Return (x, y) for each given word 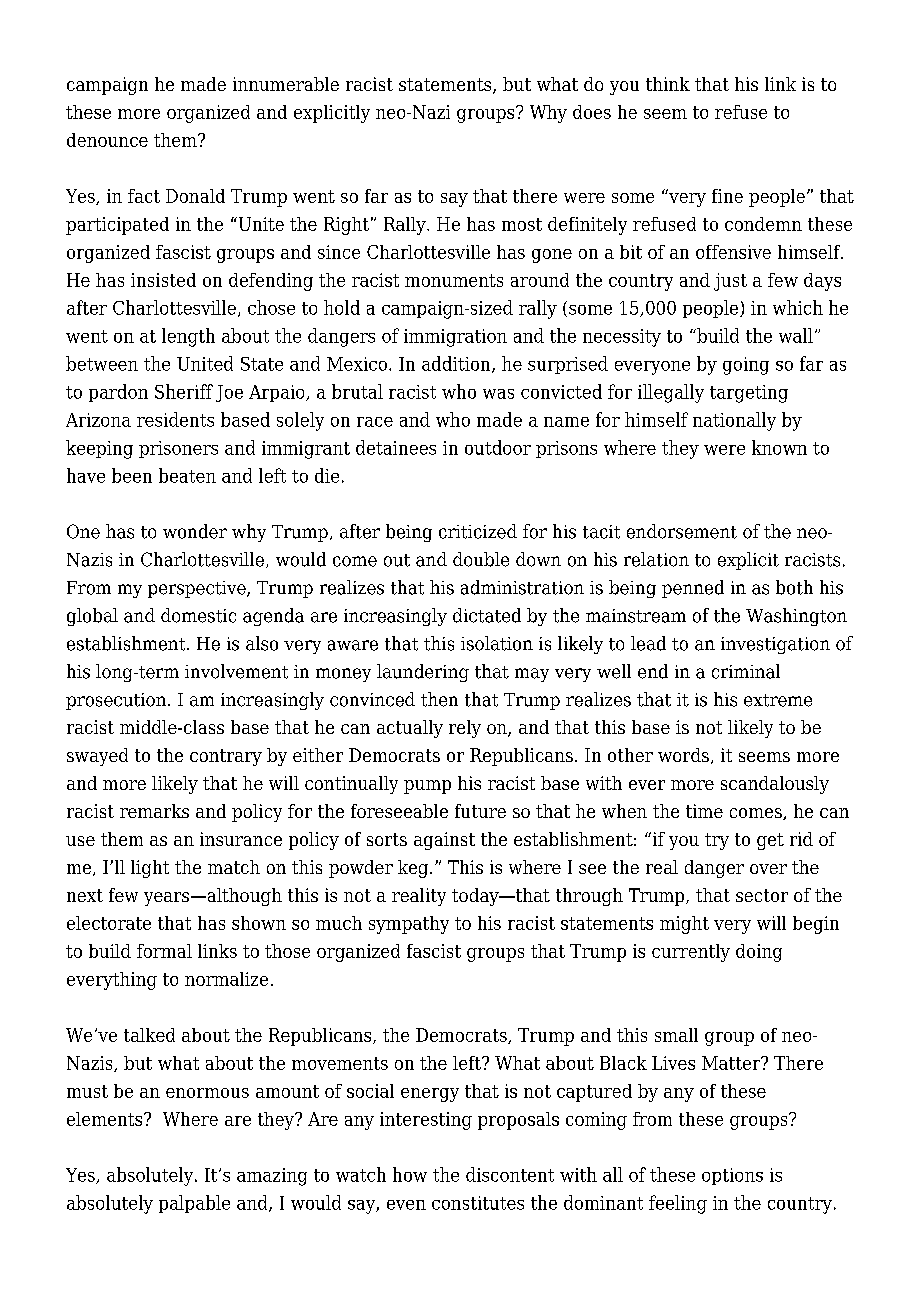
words (683, 755)
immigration (455, 338)
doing (759, 953)
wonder (195, 531)
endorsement (682, 531)
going (746, 366)
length (188, 337)
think (668, 84)
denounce (107, 140)
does (592, 112)
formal (164, 951)
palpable (194, 1204)
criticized (478, 531)
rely (465, 729)
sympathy (409, 925)
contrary (226, 757)
